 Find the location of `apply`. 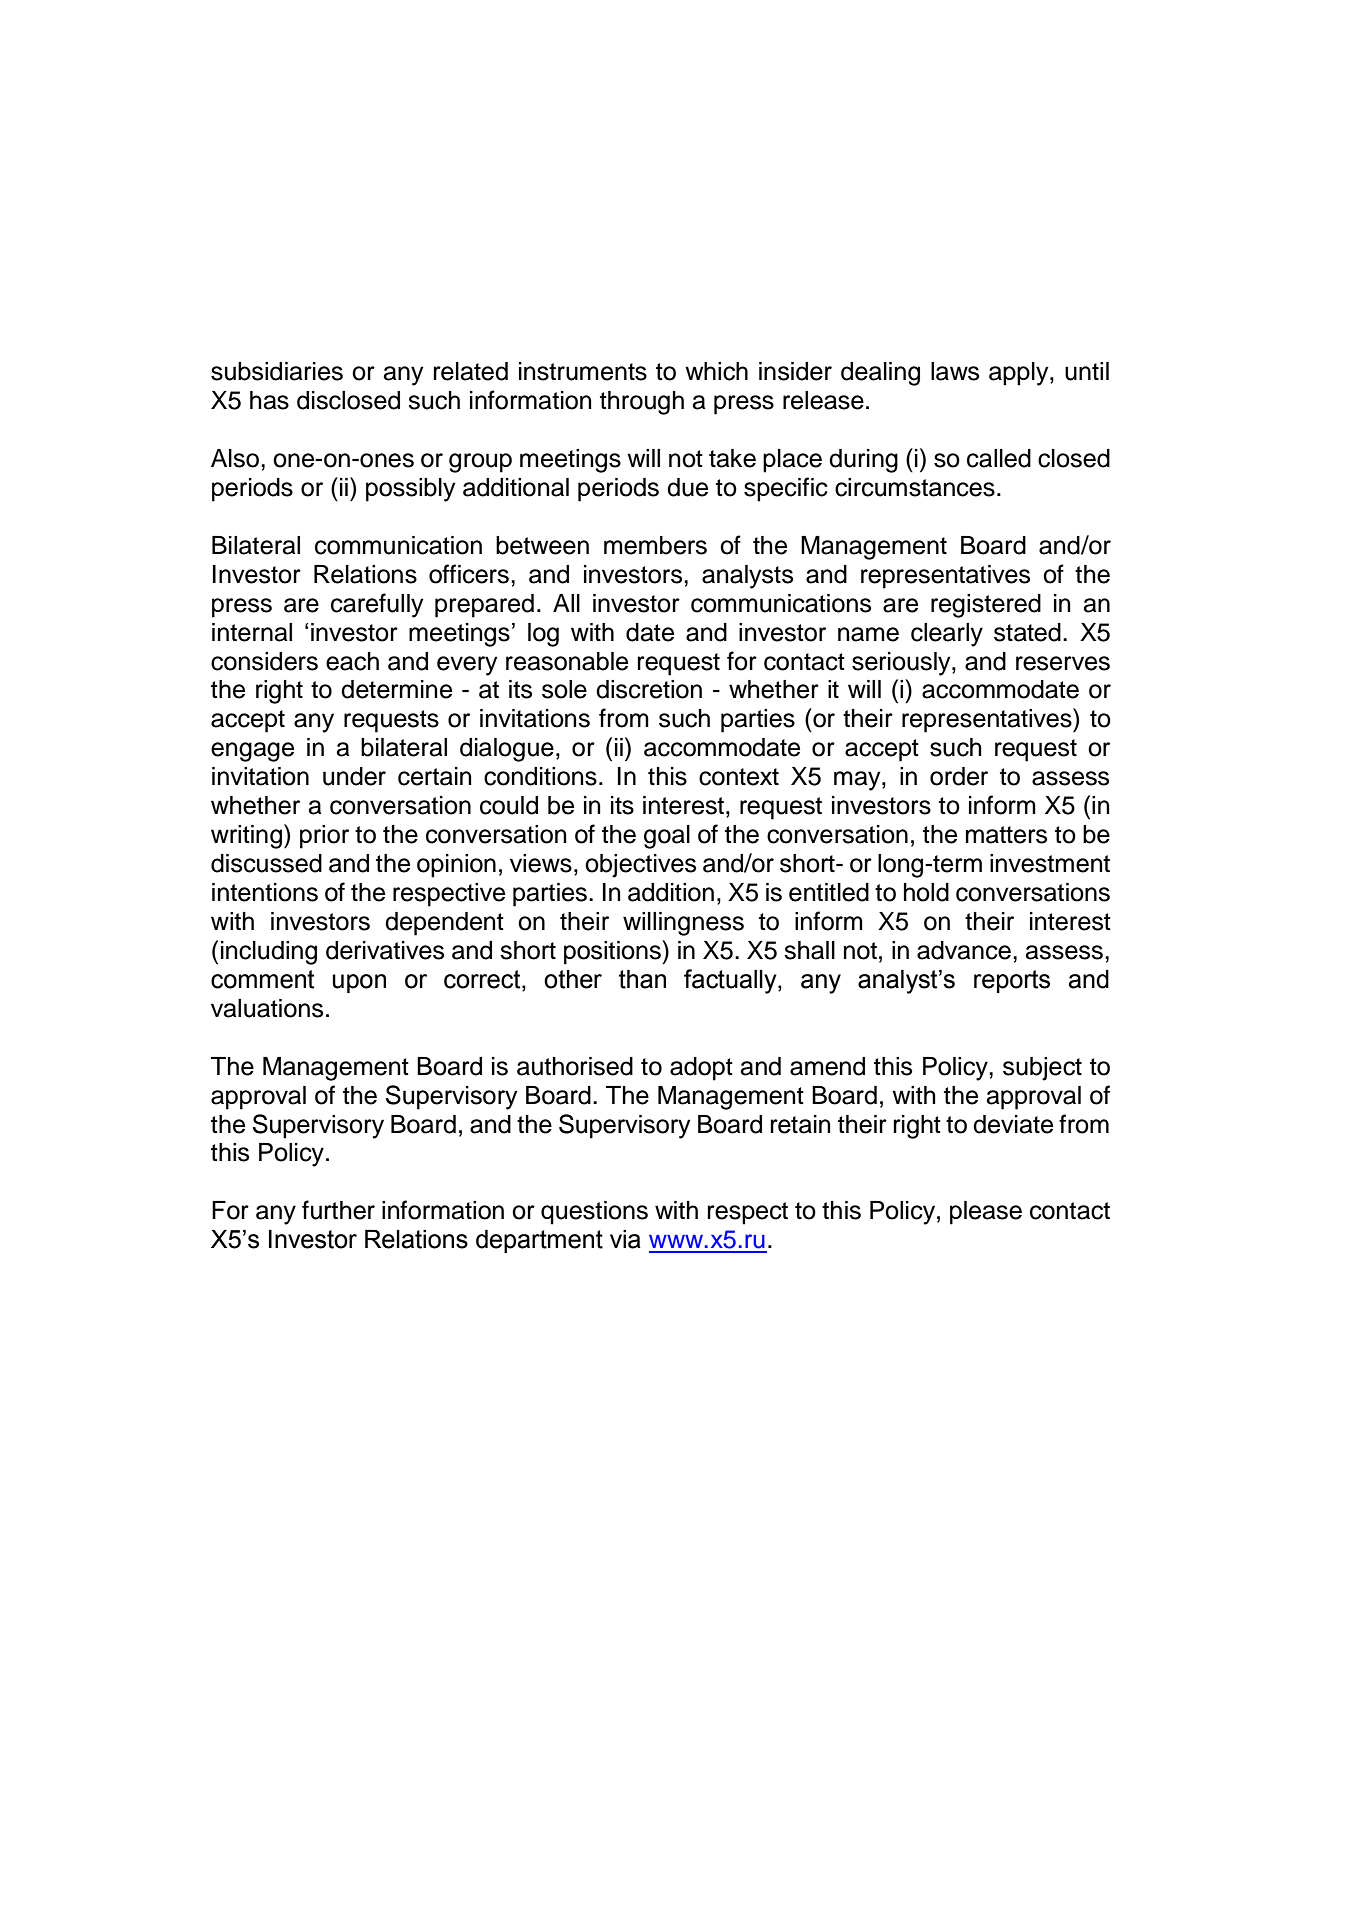

apply is located at coordinates (1020, 374).
